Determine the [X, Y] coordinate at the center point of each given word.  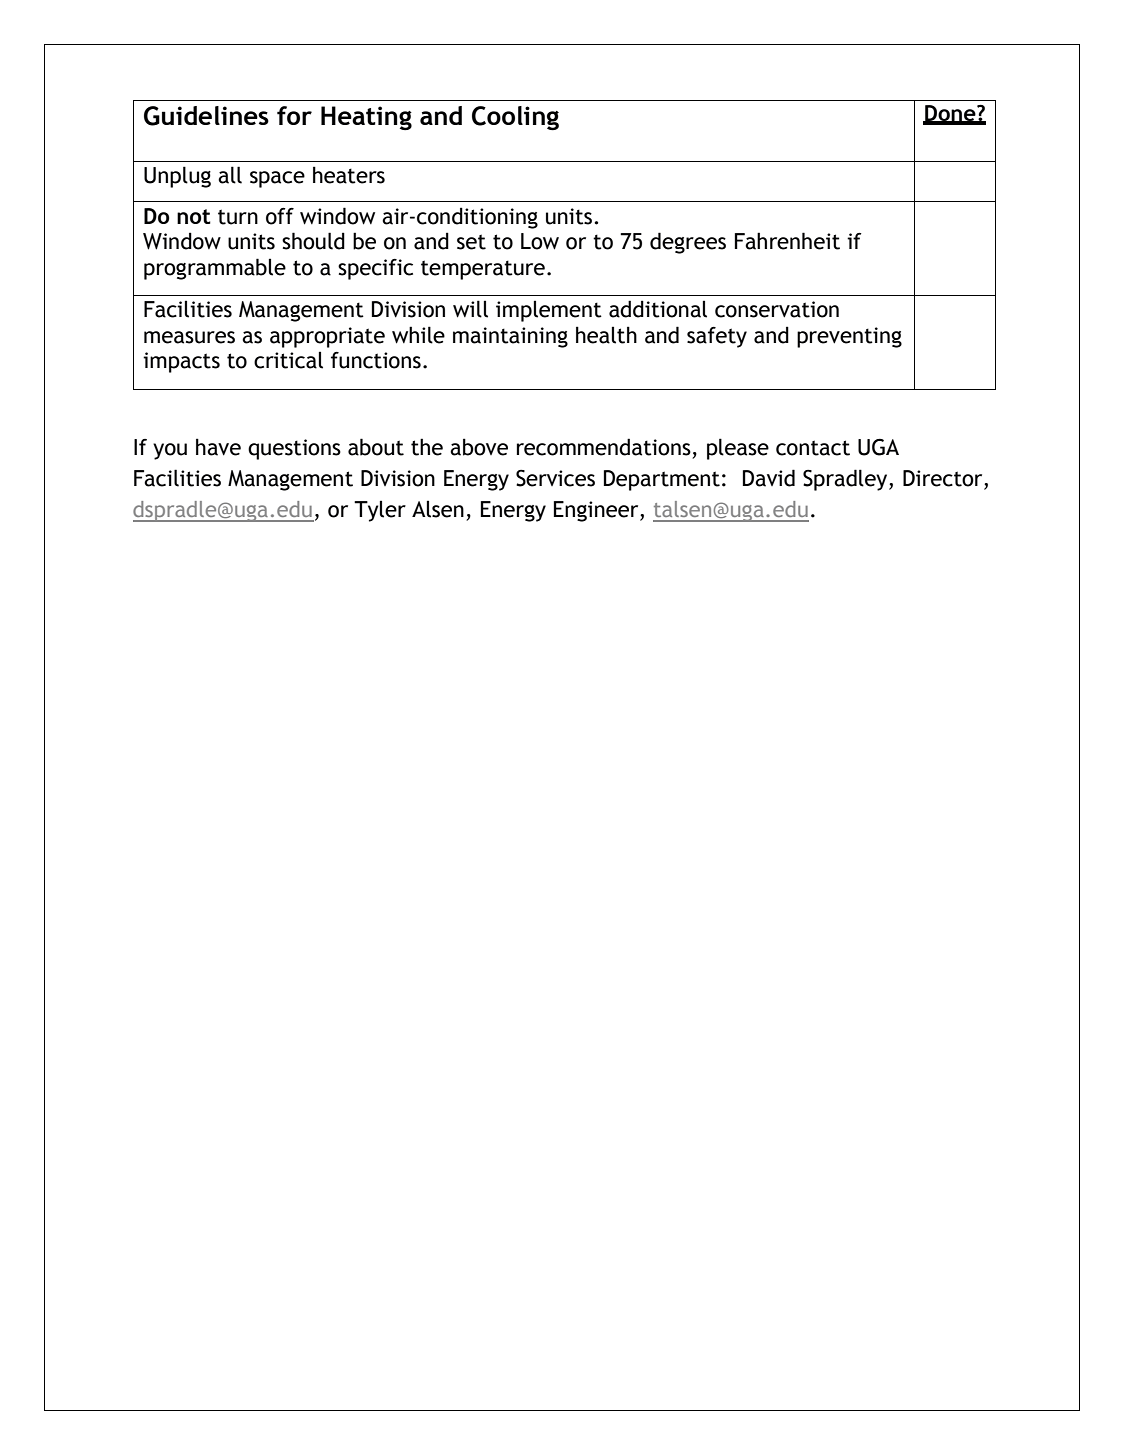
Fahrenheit [787, 241]
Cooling [515, 118]
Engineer [597, 511]
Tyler [380, 511]
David [769, 478]
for [294, 115]
